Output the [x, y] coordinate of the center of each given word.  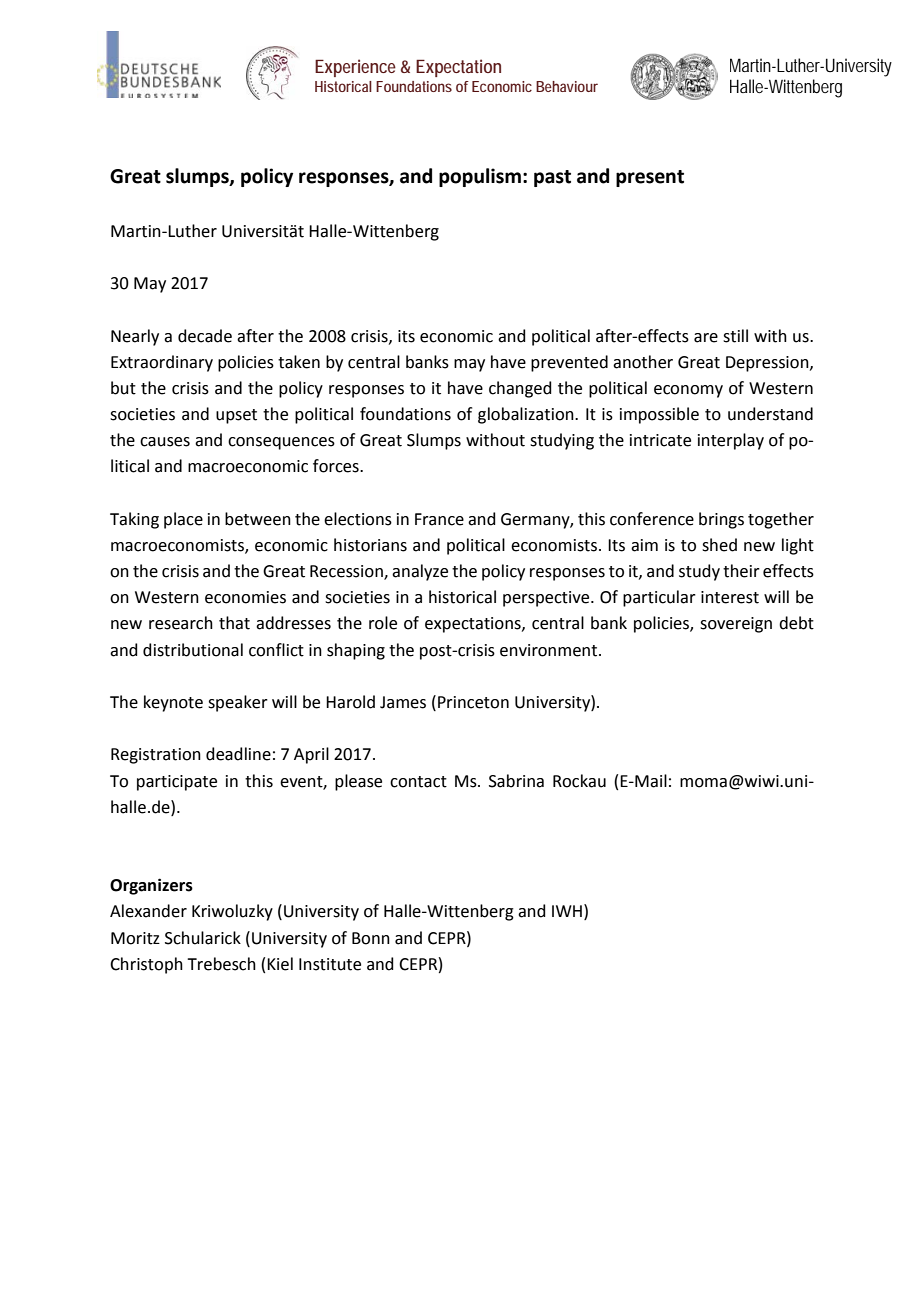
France [439, 519]
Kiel [280, 964]
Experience [355, 68]
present [650, 178]
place [183, 520]
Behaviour [567, 86]
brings [721, 520]
